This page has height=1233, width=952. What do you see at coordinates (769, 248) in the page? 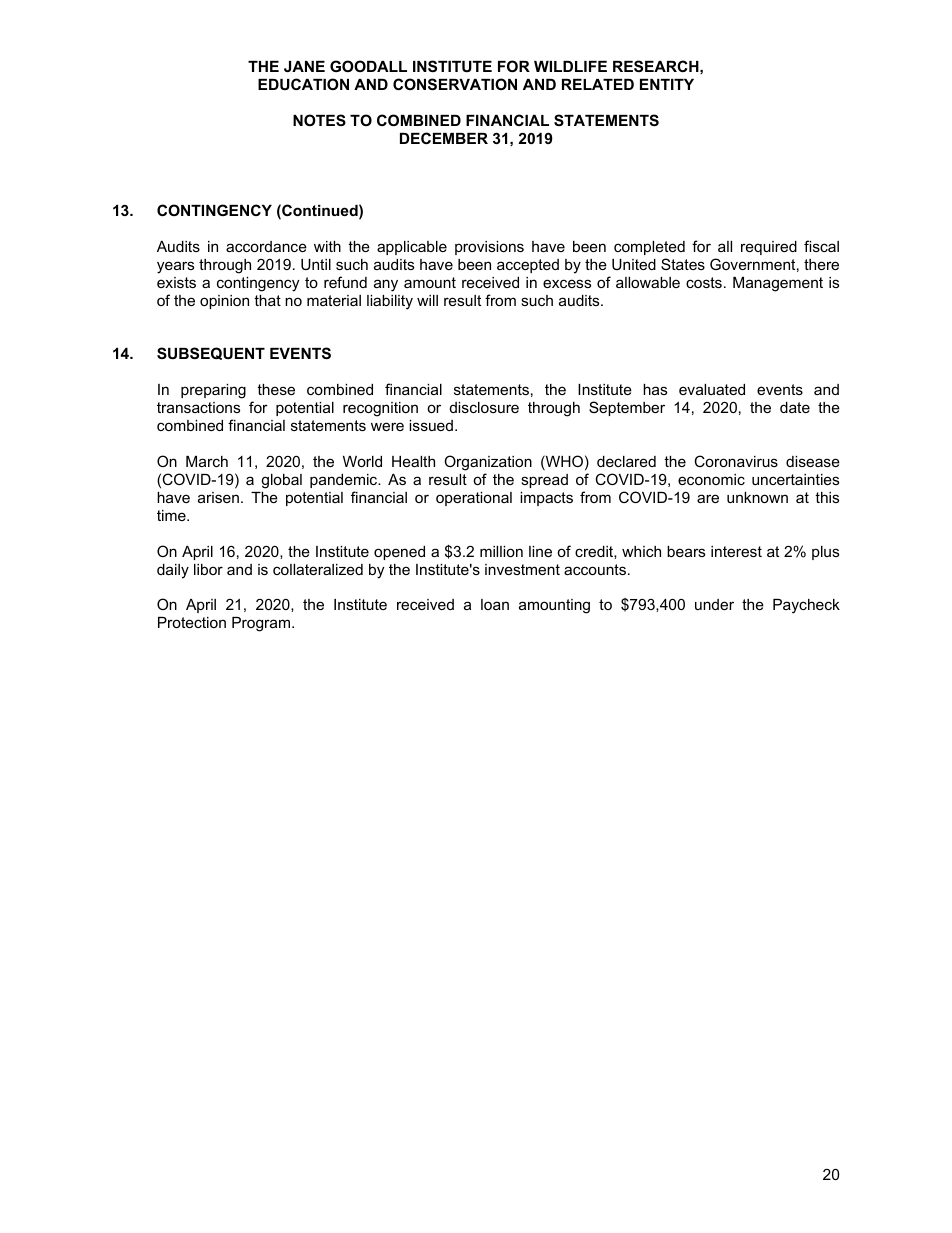
I see `required` at bounding box center [769, 248].
